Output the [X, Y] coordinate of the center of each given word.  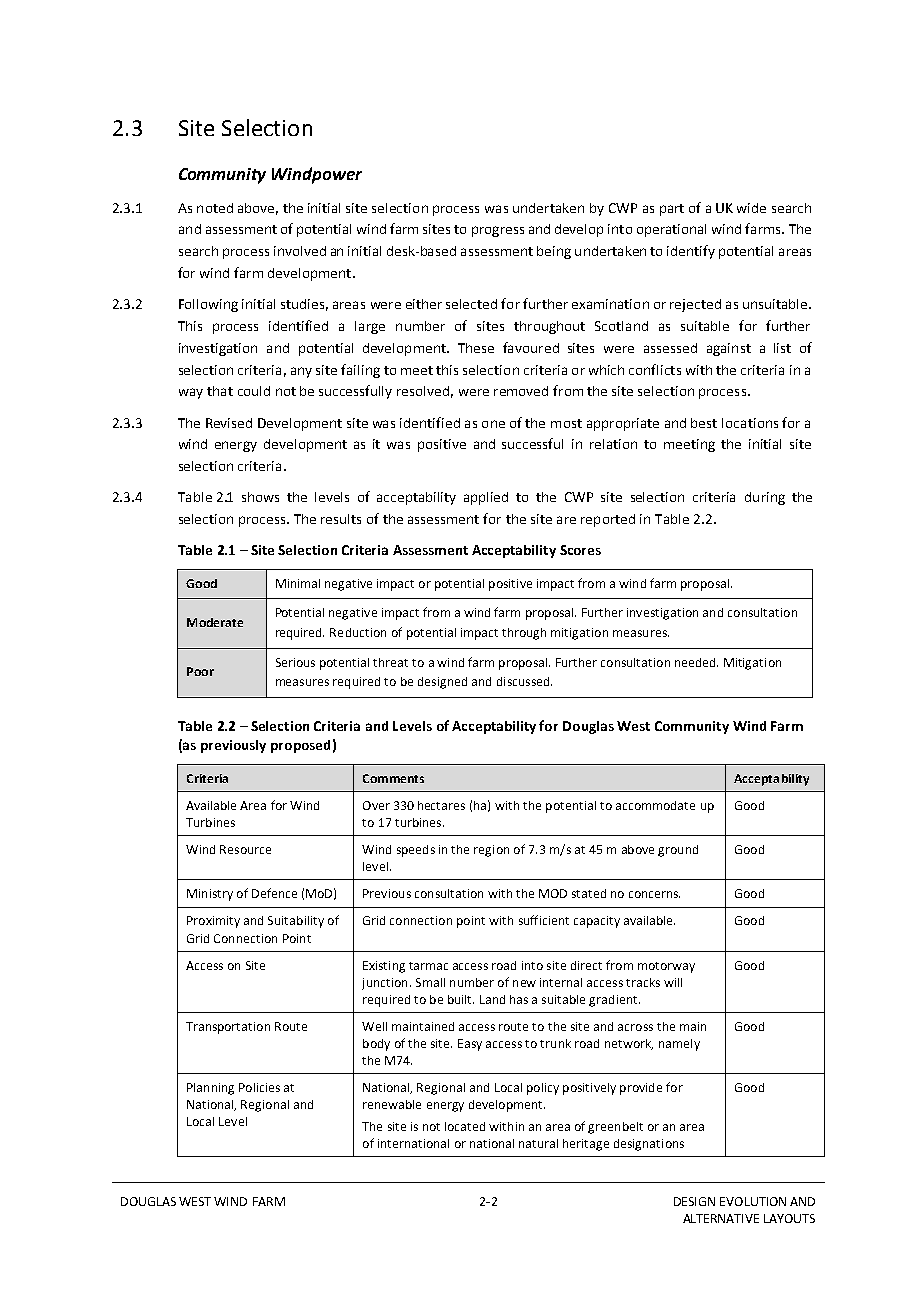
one [493, 424]
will [673, 982]
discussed [524, 681]
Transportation [228, 1028]
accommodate [655, 805]
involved [300, 251]
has [519, 999]
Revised [229, 423]
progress [498, 231]
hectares [441, 805]
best [704, 423]
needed [696, 662]
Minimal [298, 583]
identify [691, 252]
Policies [259, 1087]
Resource [245, 849]
